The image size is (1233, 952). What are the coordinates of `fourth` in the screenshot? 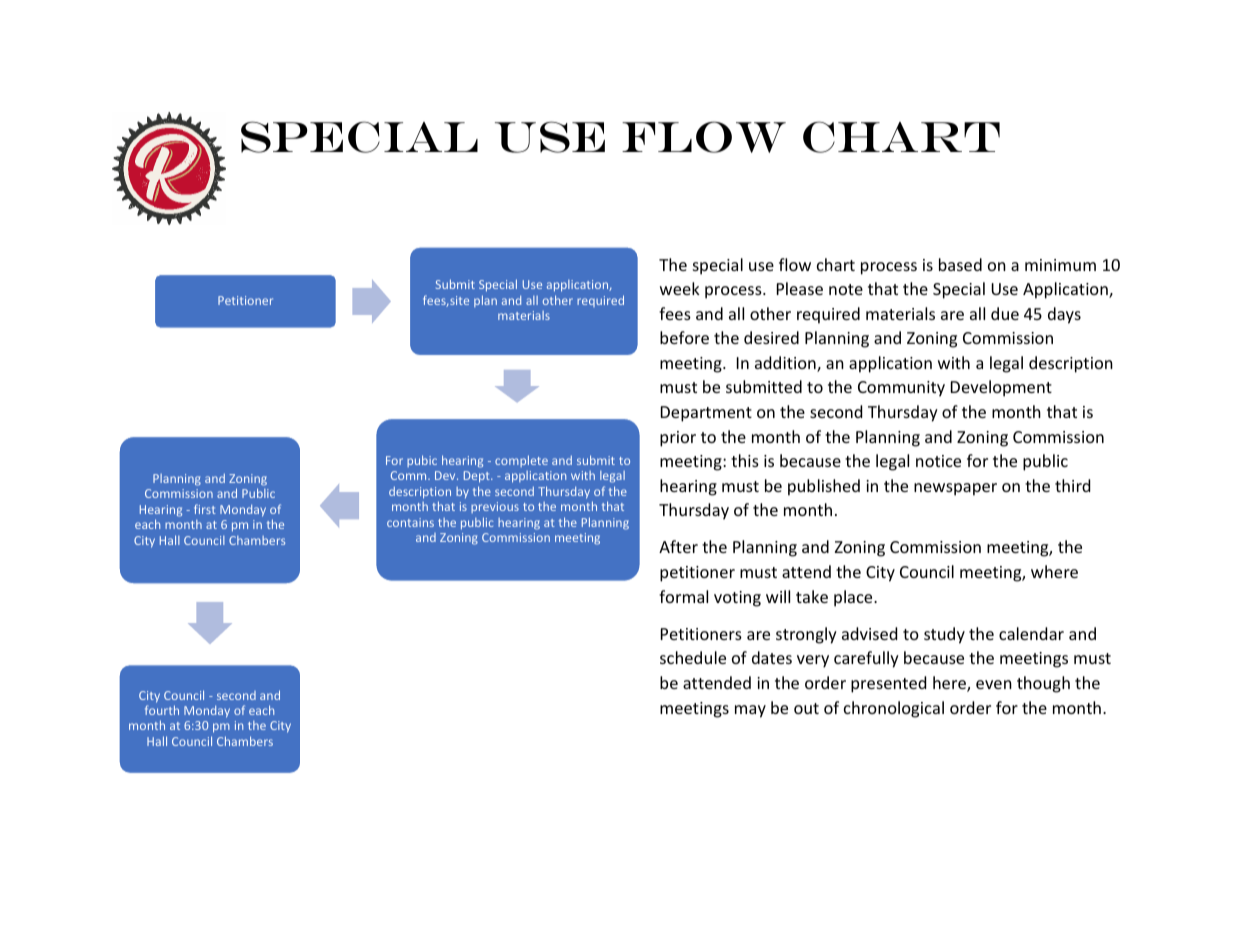 It's located at (162, 710).
